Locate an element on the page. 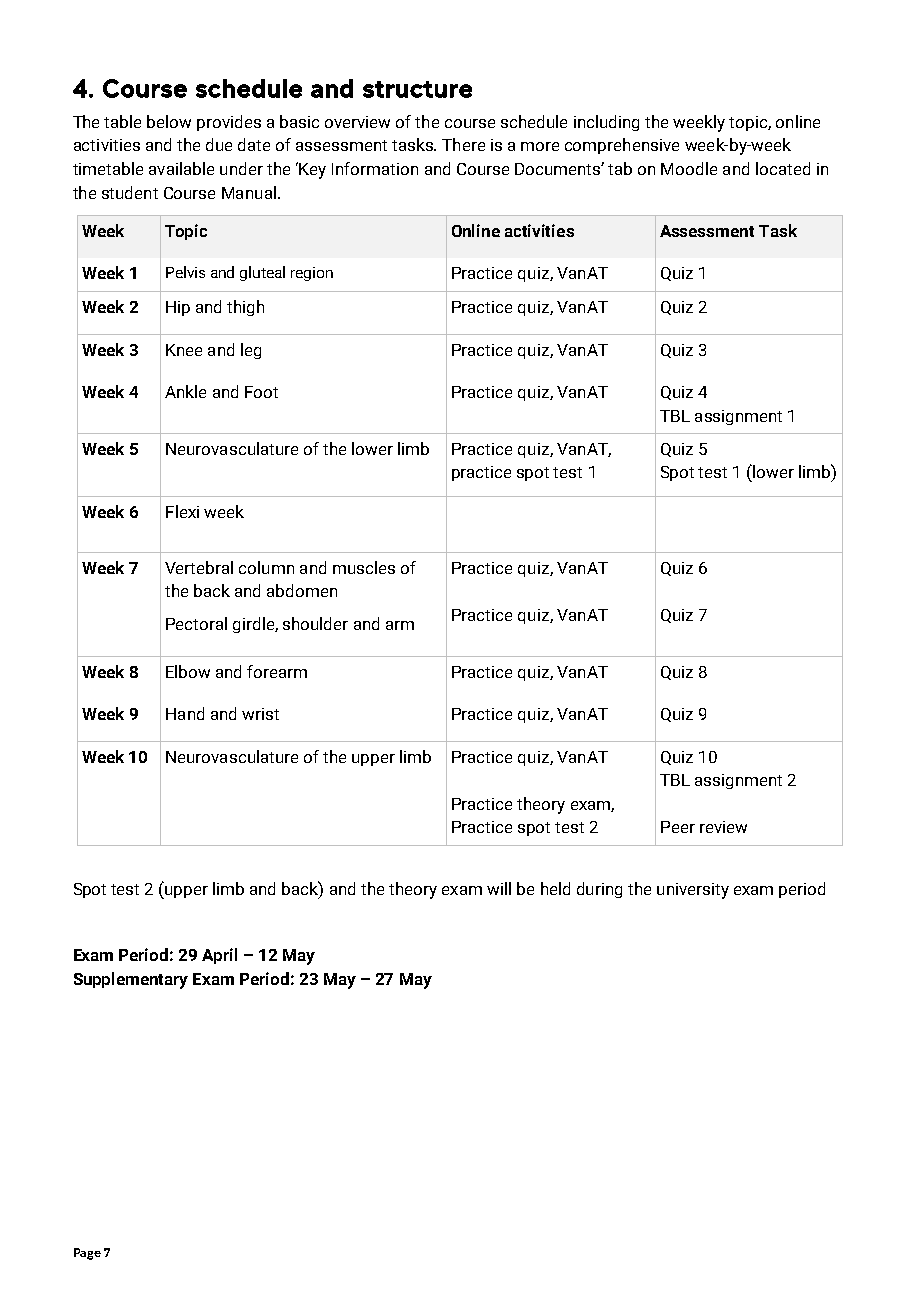  Peer is located at coordinates (678, 827).
